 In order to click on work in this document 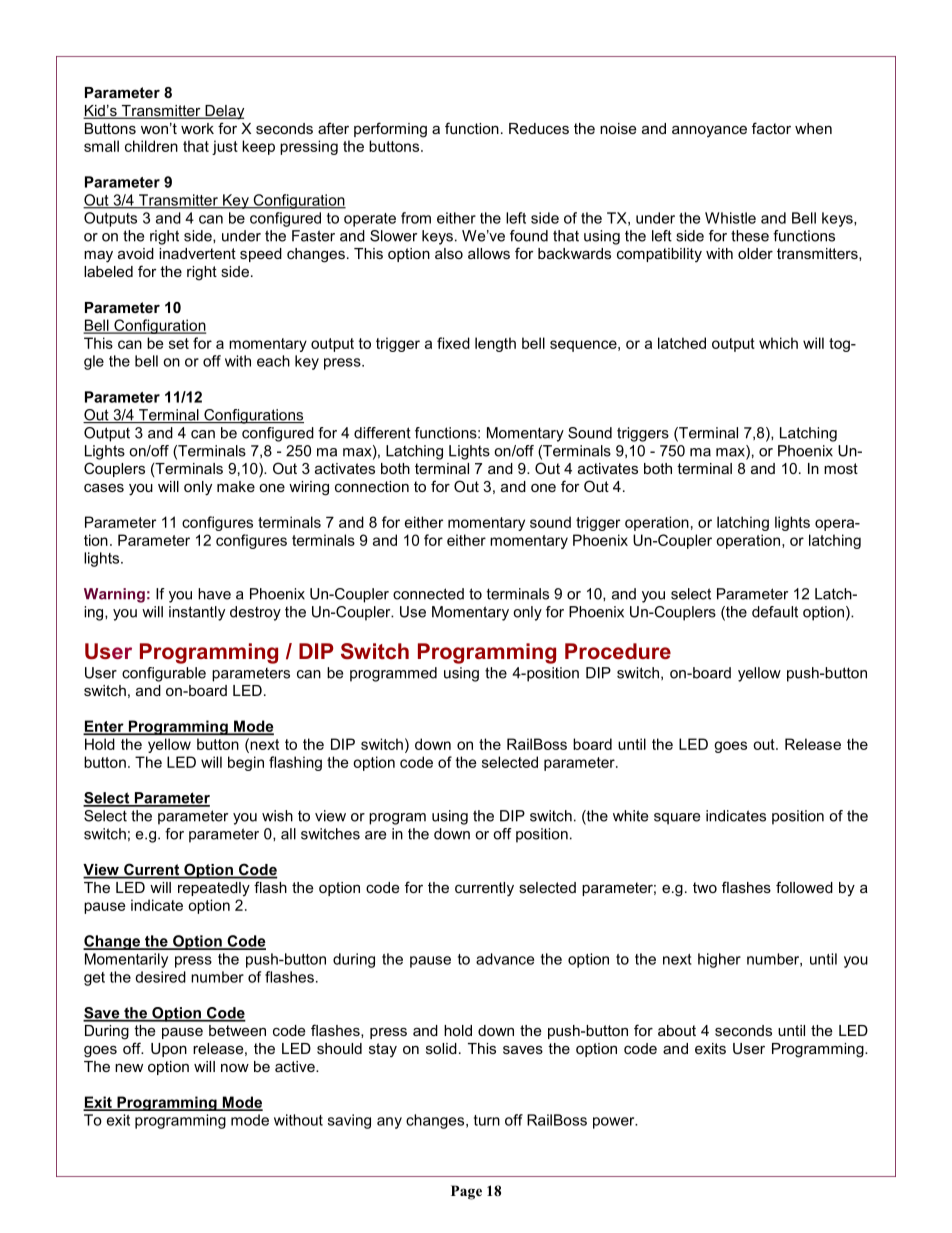, I will do `click(197, 128)`.
